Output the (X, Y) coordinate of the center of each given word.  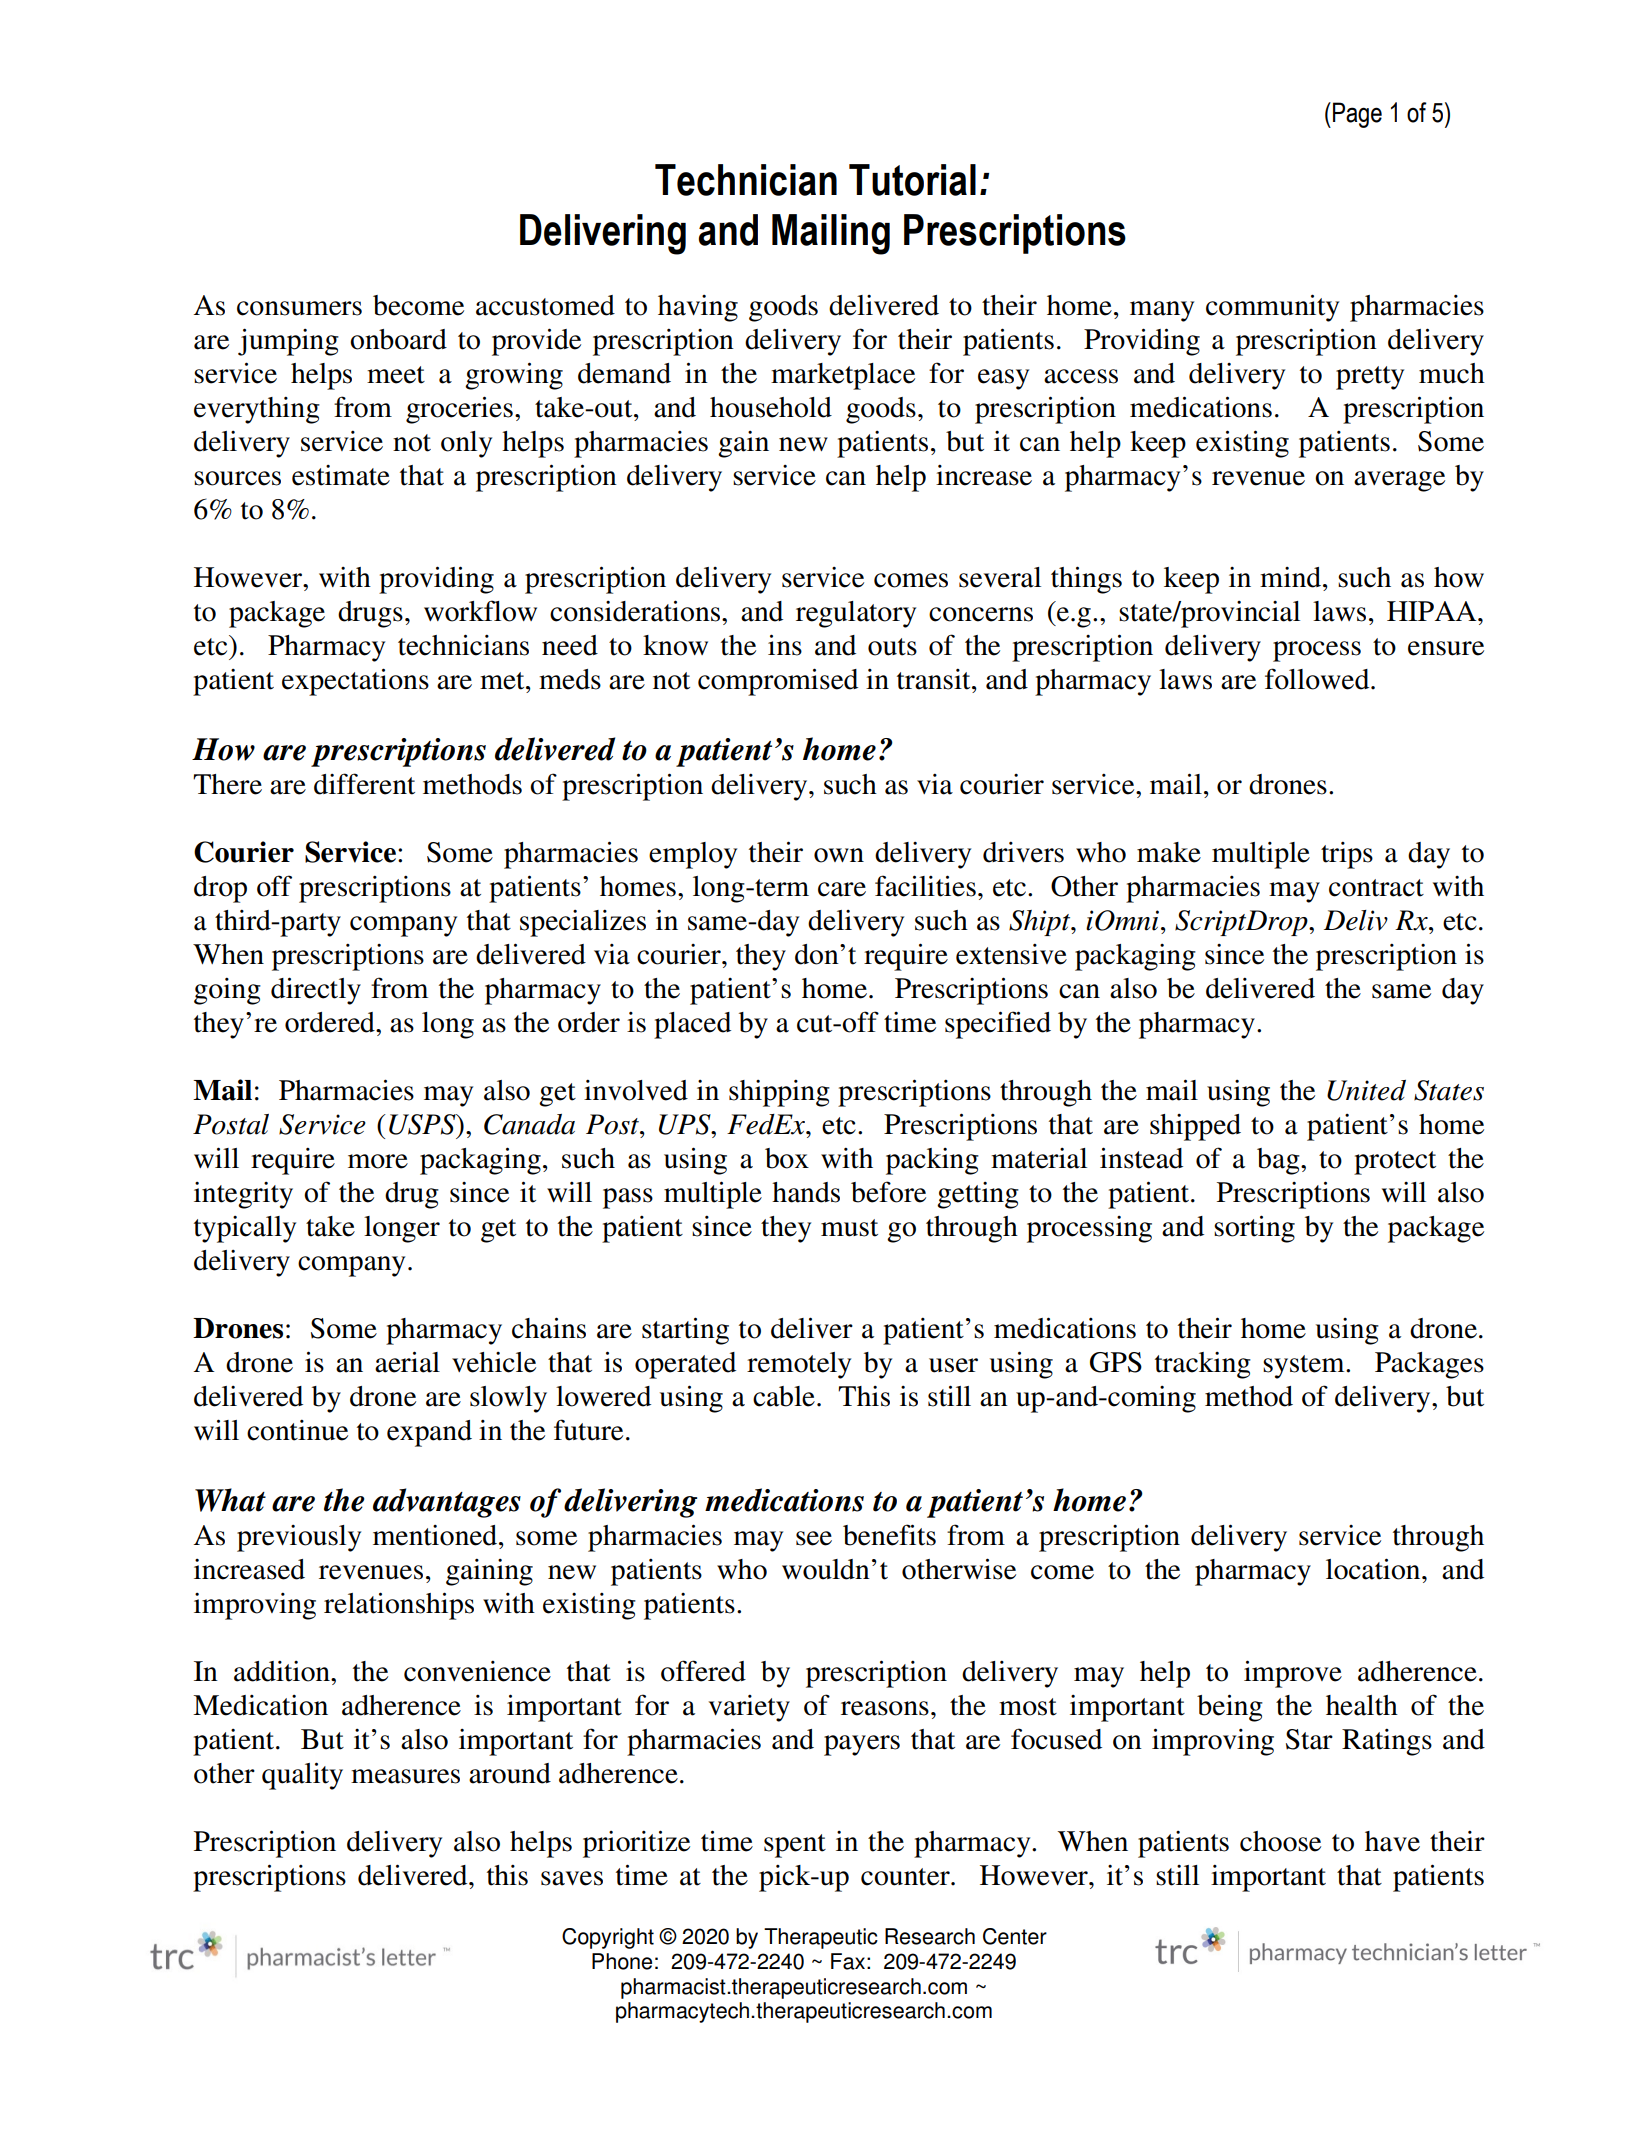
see (814, 1538)
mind (1292, 577)
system (1305, 1367)
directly (316, 991)
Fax (848, 1961)
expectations (355, 682)
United (1366, 1090)
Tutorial (912, 180)
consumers (299, 308)
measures (405, 1776)
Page (1357, 115)
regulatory (856, 614)
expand (429, 1433)
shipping (779, 1093)
